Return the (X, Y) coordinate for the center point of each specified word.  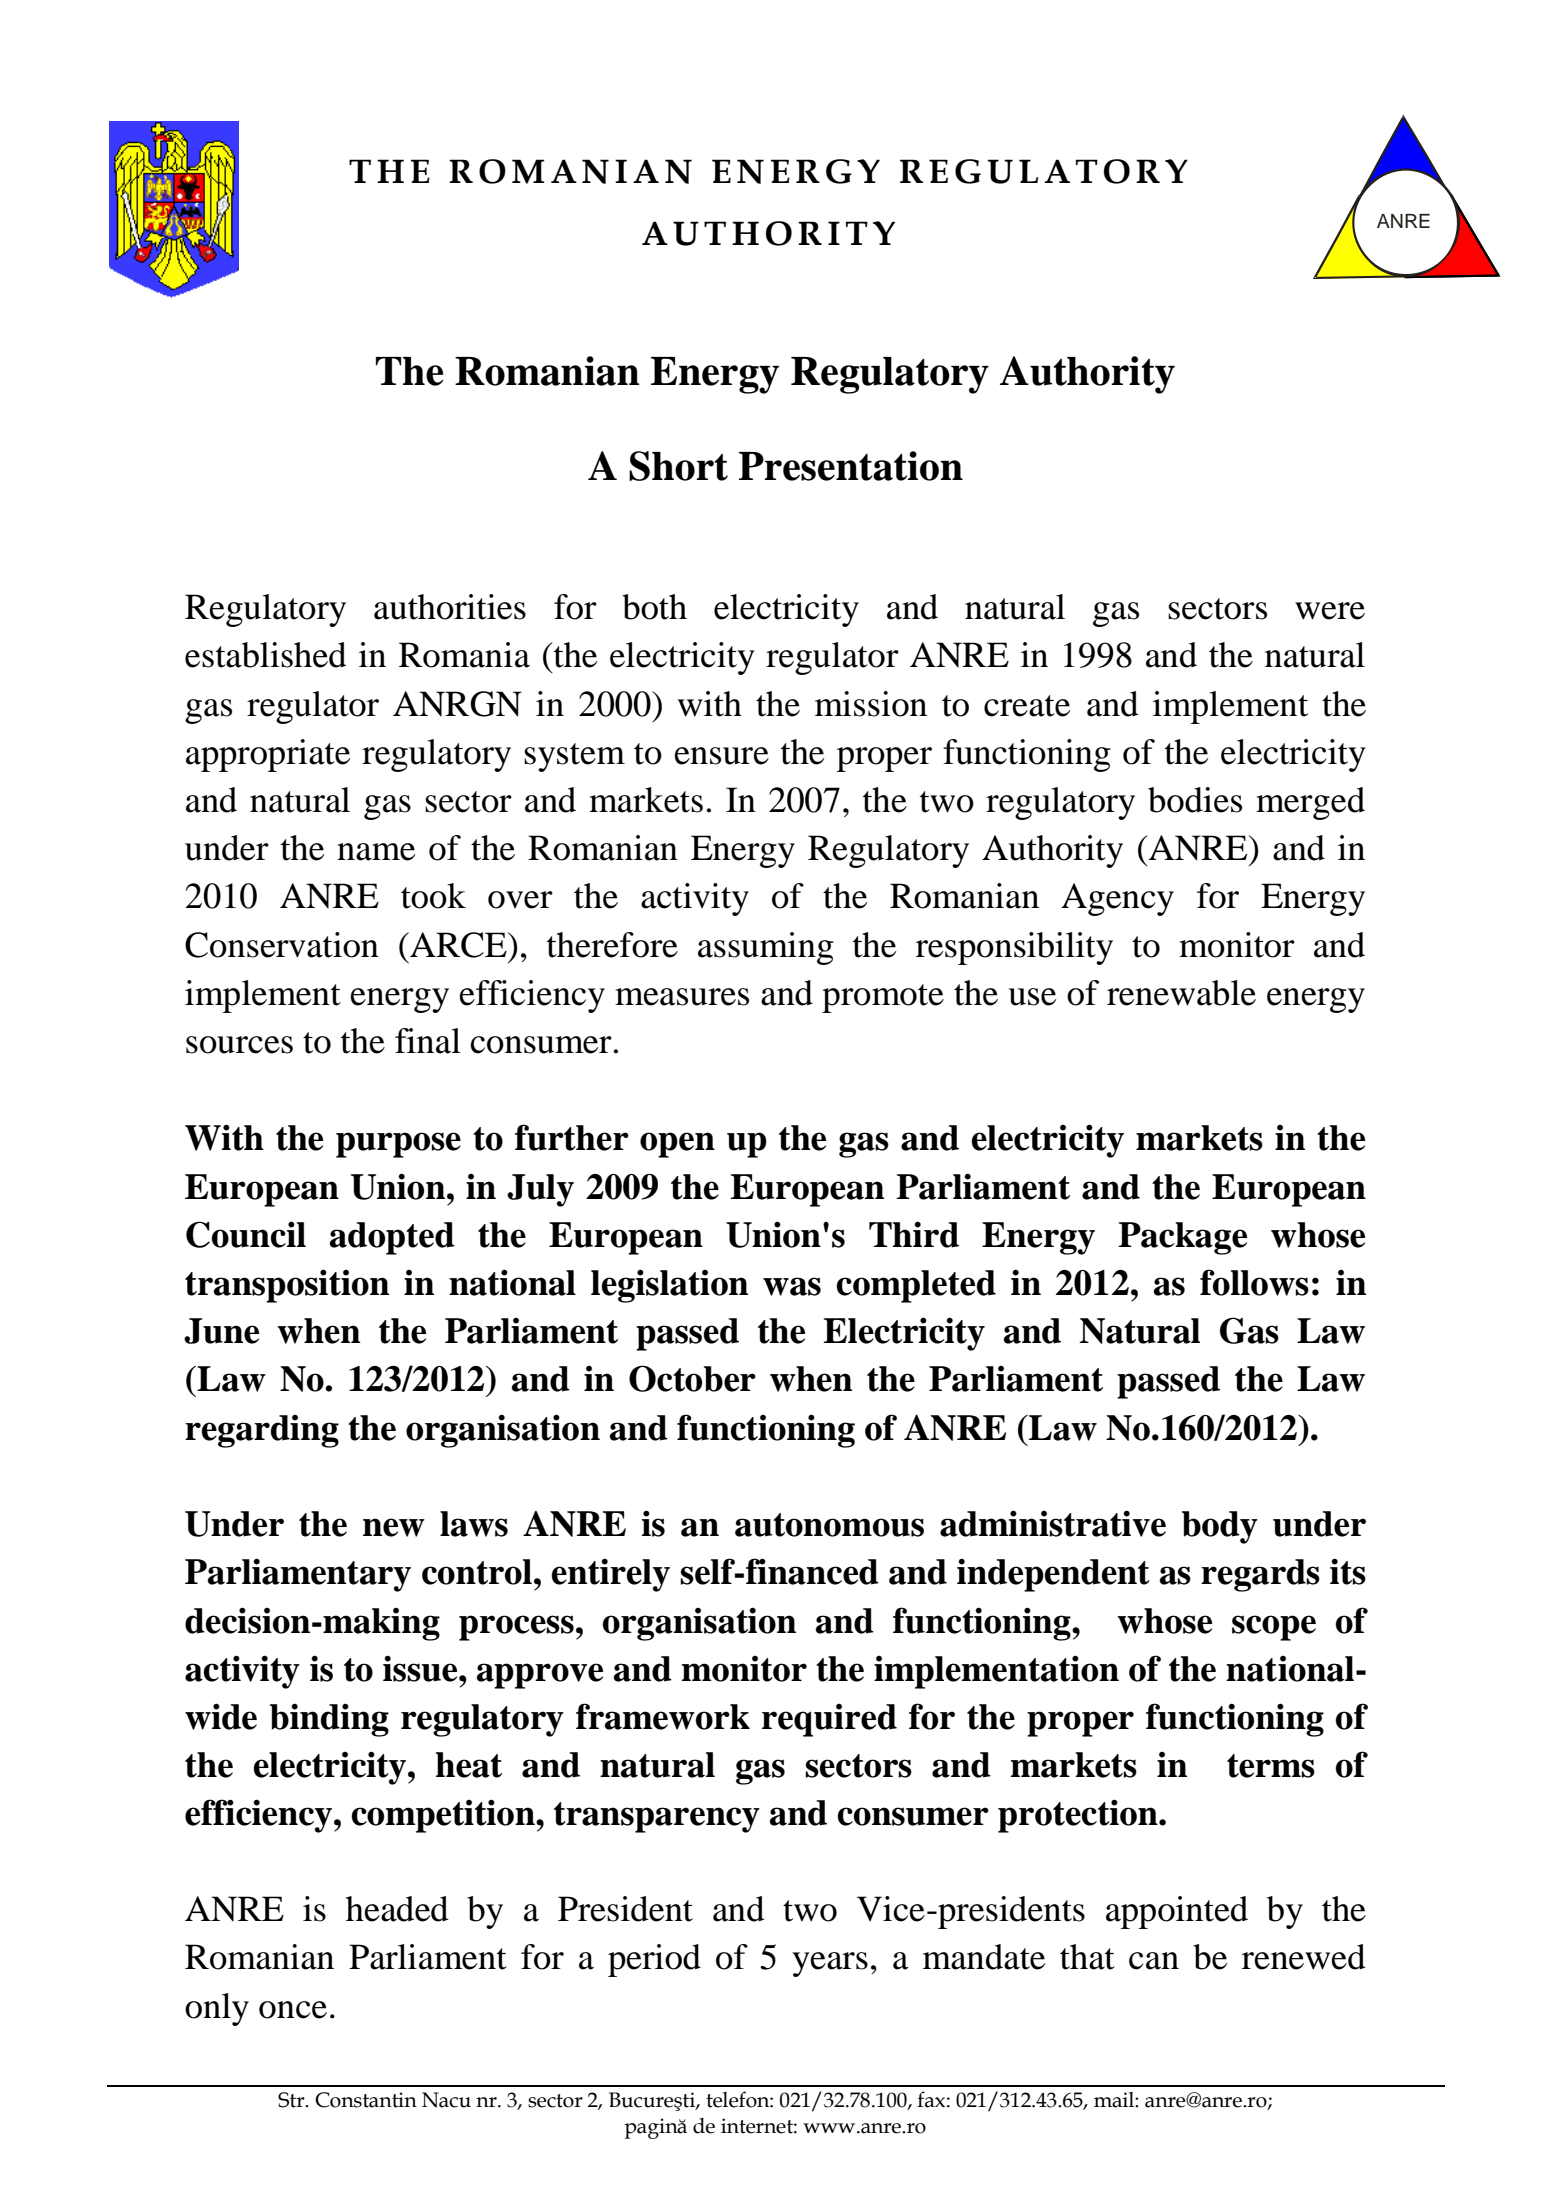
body (1220, 1527)
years (830, 1964)
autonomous (829, 1525)
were (1330, 611)
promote (883, 998)
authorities (450, 607)
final (428, 1041)
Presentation (851, 466)
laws (474, 1524)
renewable (1181, 993)
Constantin (366, 2100)
